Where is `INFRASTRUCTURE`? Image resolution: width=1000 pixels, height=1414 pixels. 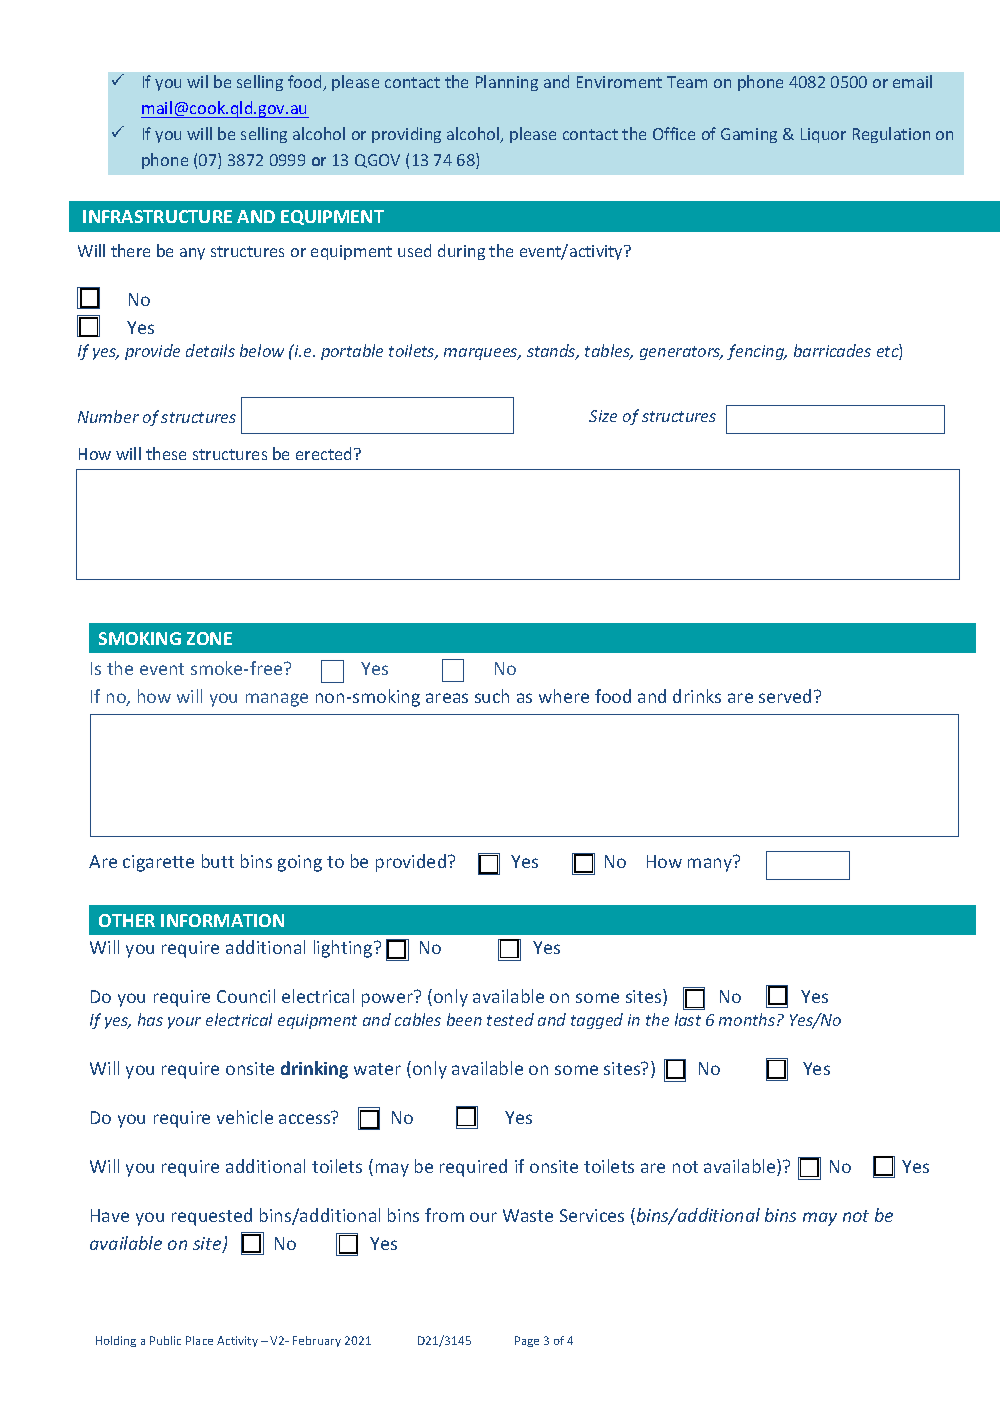 INFRASTRUCTURE is located at coordinates (157, 216).
